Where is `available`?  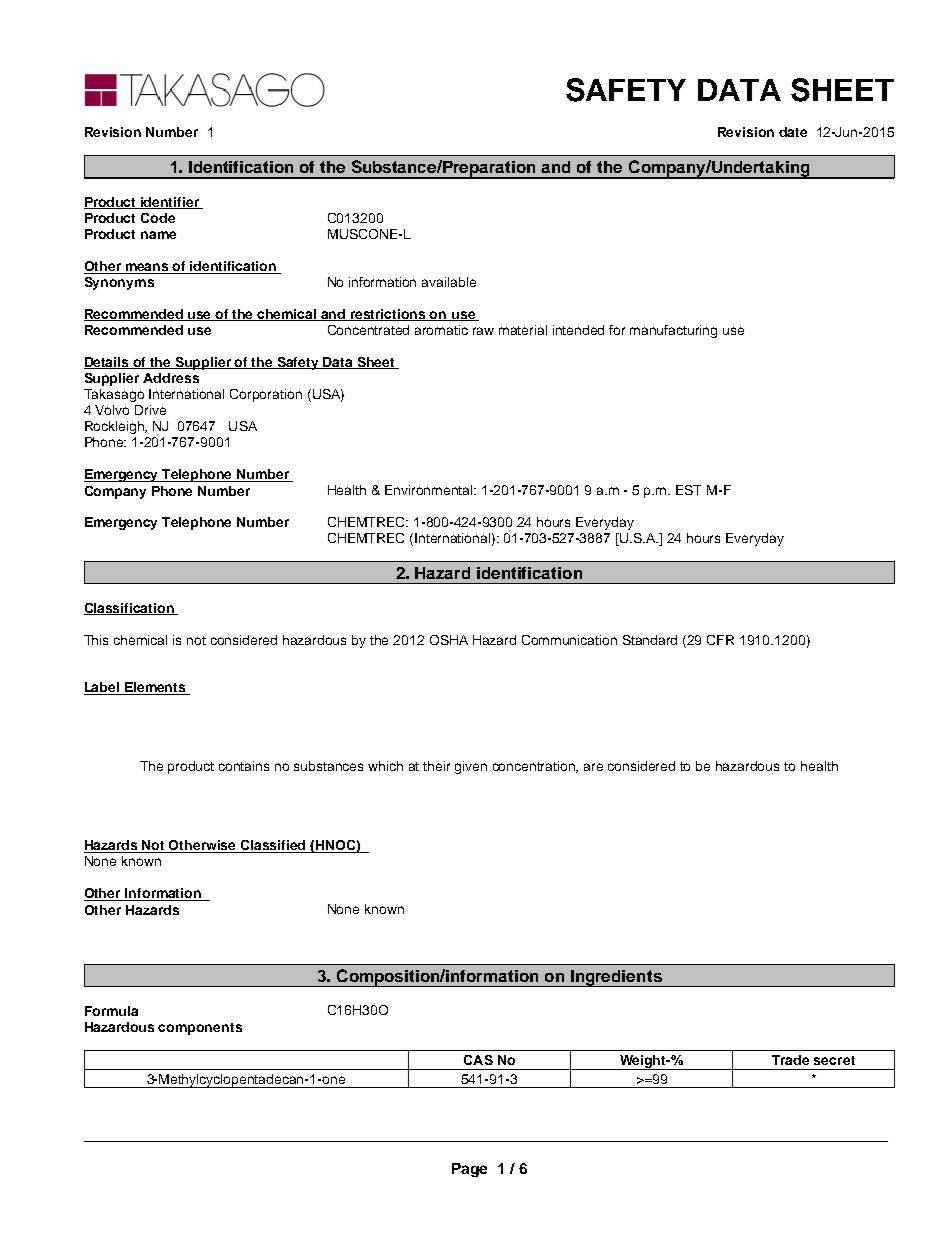
available is located at coordinates (449, 282).
